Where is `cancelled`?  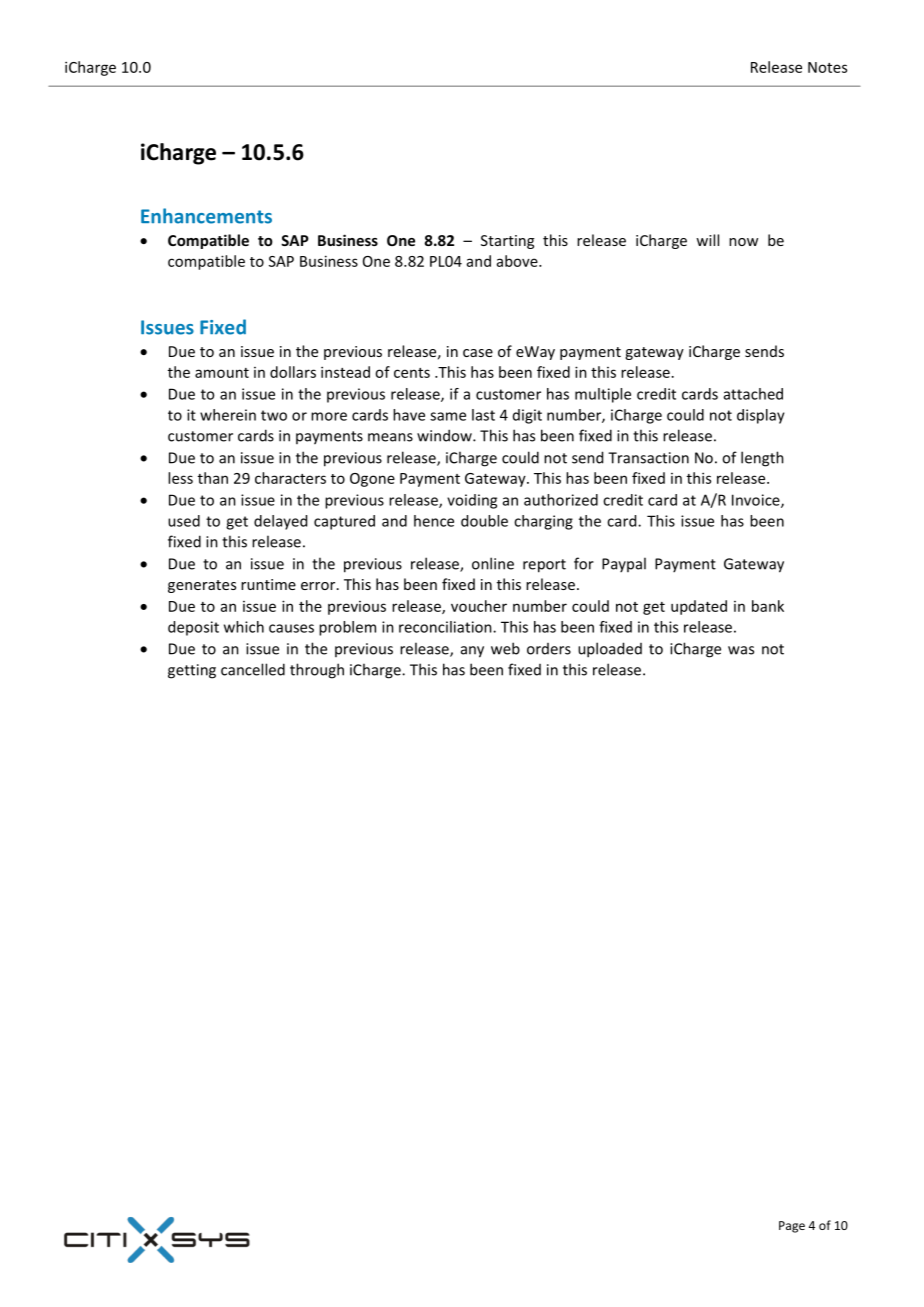 cancelled is located at coordinates (253, 669).
